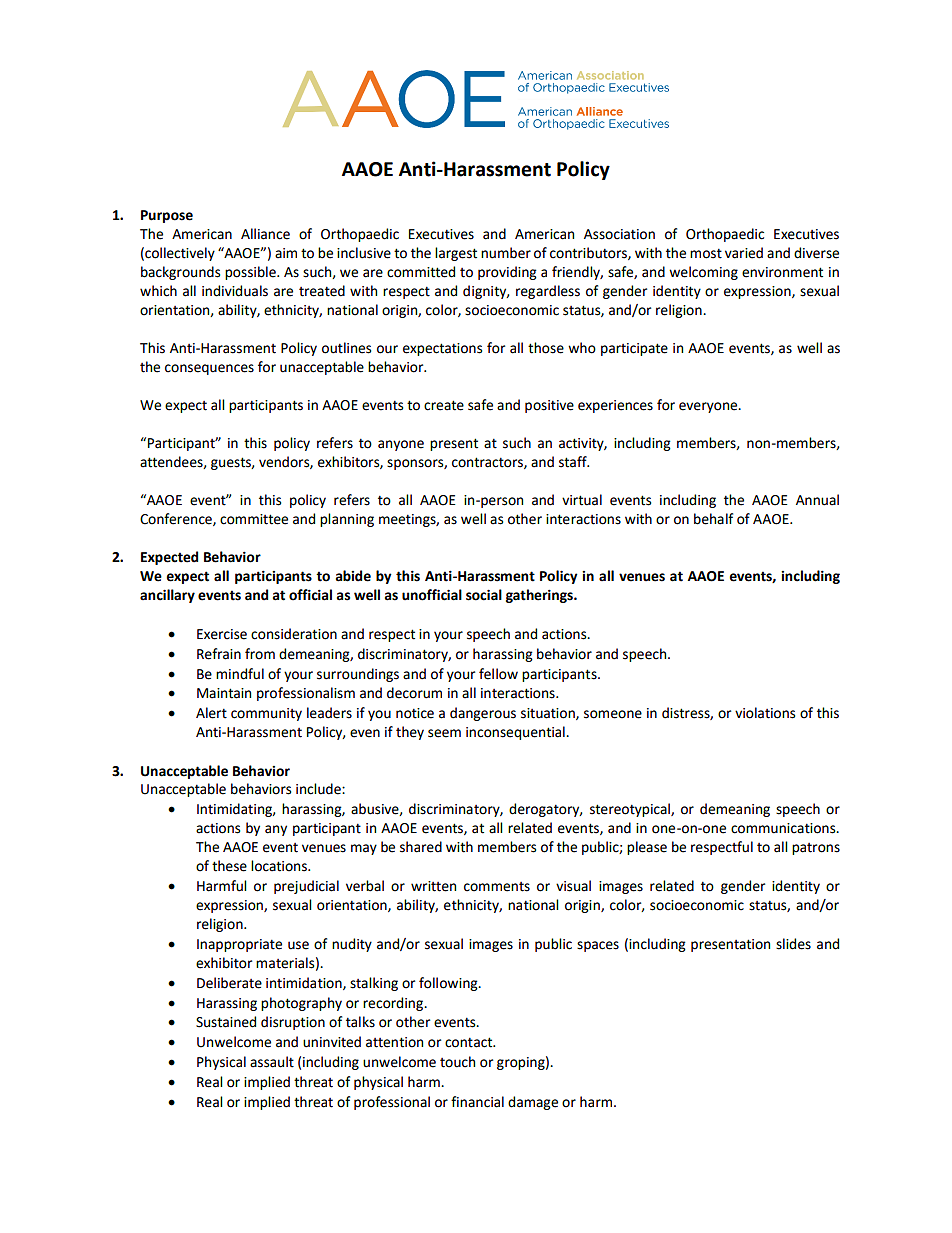 This image has height=1233, width=952. Describe the element at coordinates (265, 234) in the image. I see `Alliance` at that location.
